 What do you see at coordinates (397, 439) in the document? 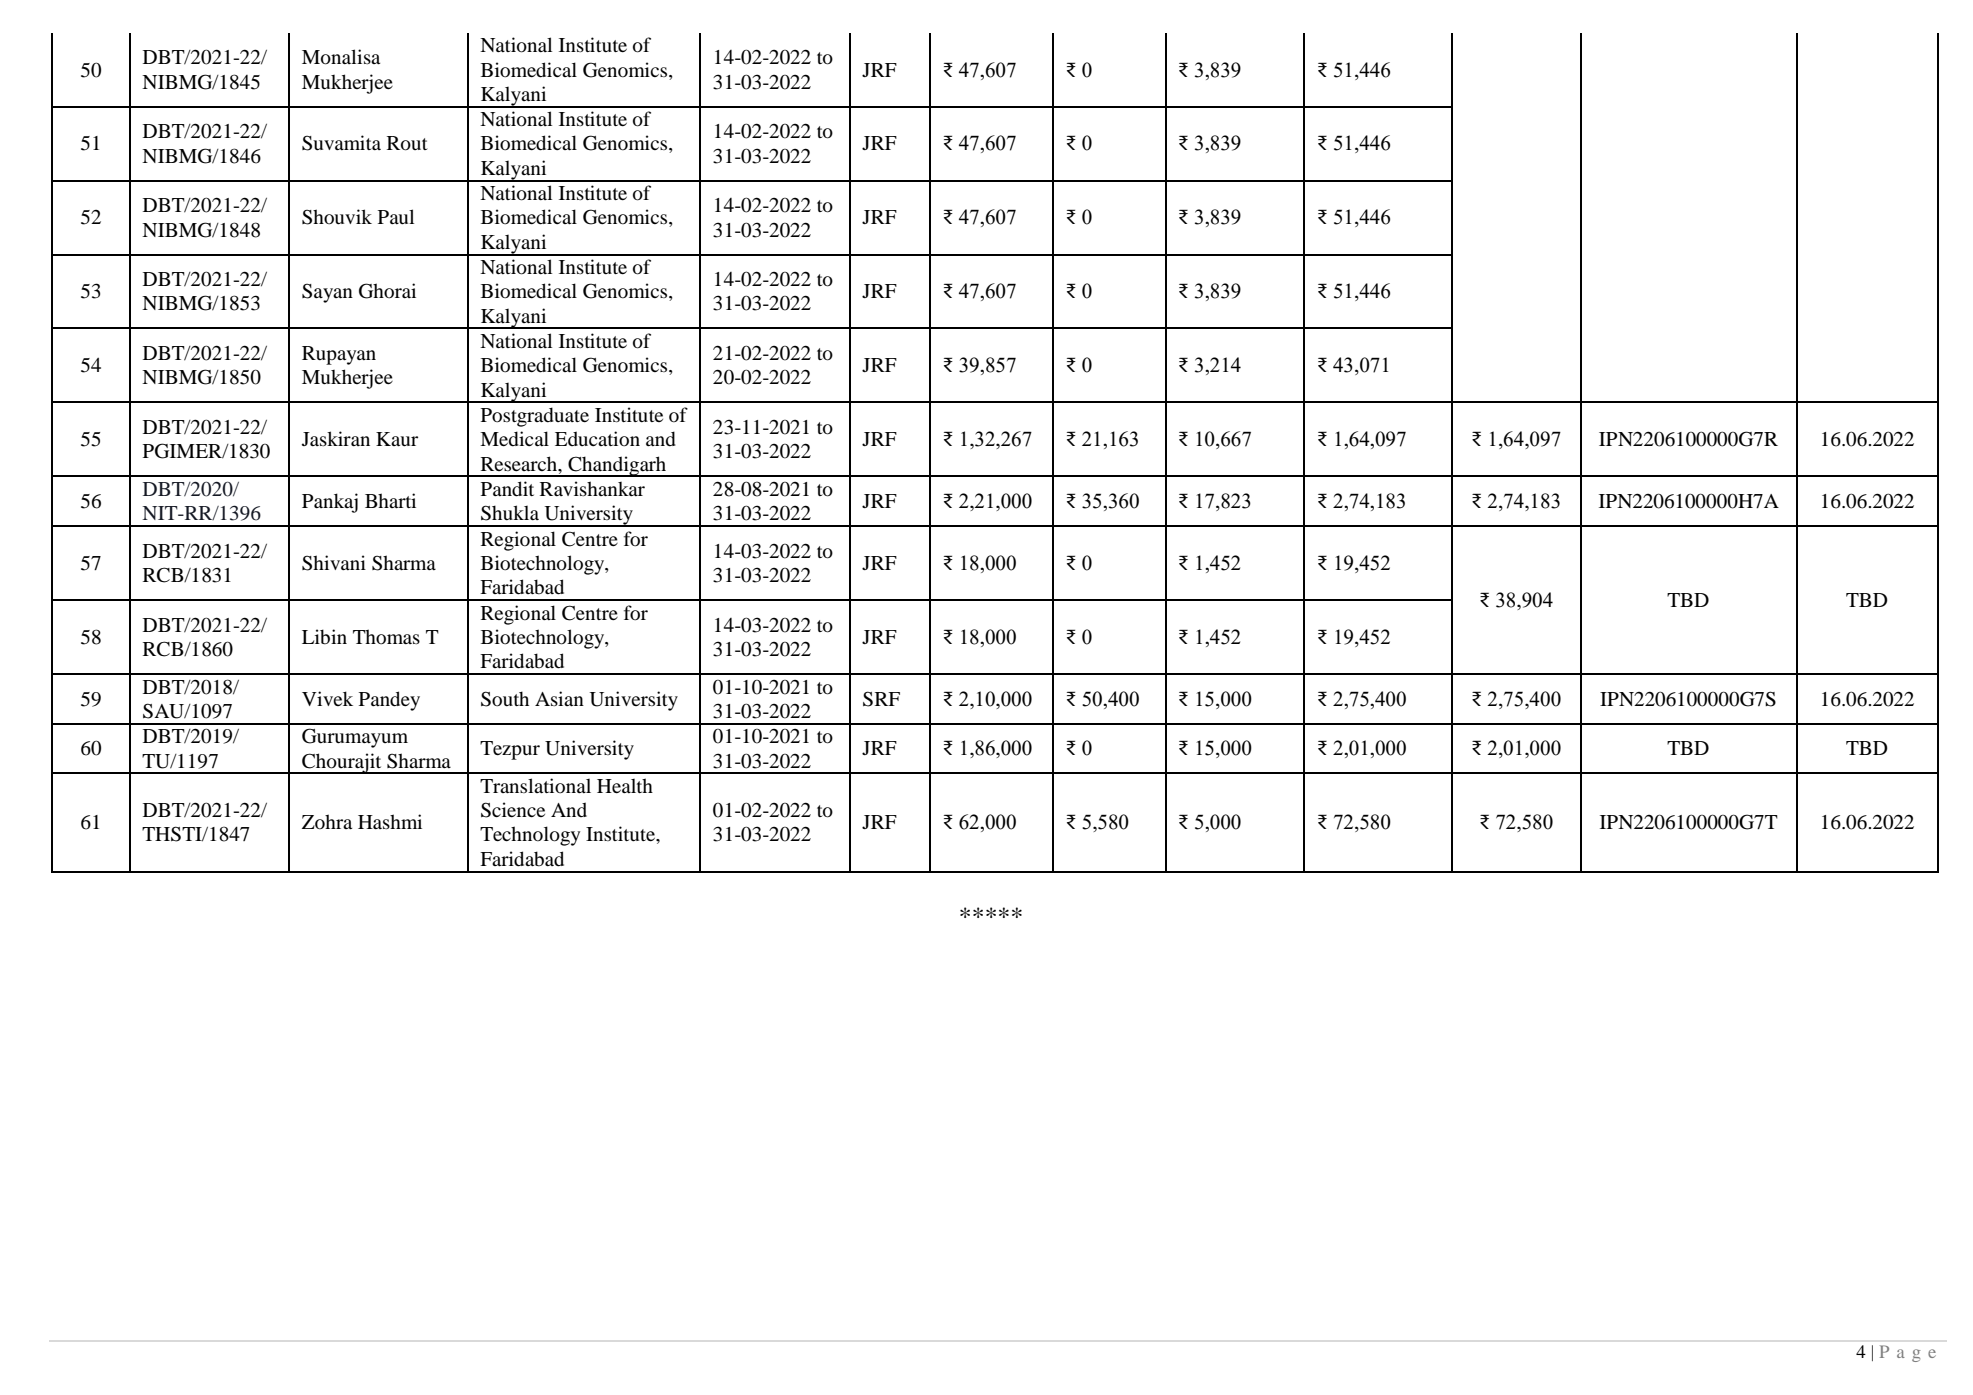
I see `Kaur` at bounding box center [397, 439].
